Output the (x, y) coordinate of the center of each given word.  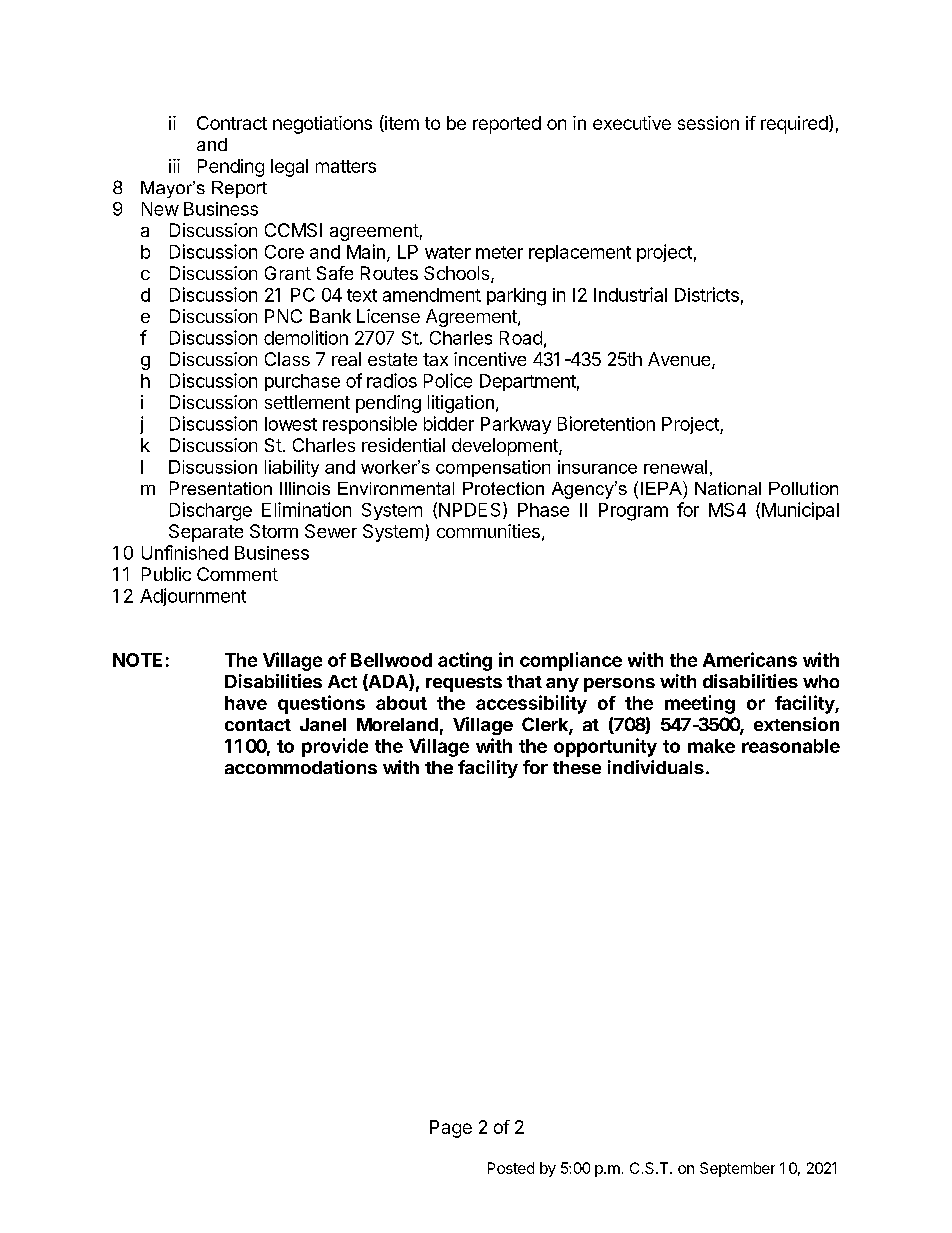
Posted (511, 1168)
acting (465, 661)
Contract (232, 123)
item (401, 123)
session (708, 123)
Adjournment (193, 597)
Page (451, 1129)
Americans (750, 659)
